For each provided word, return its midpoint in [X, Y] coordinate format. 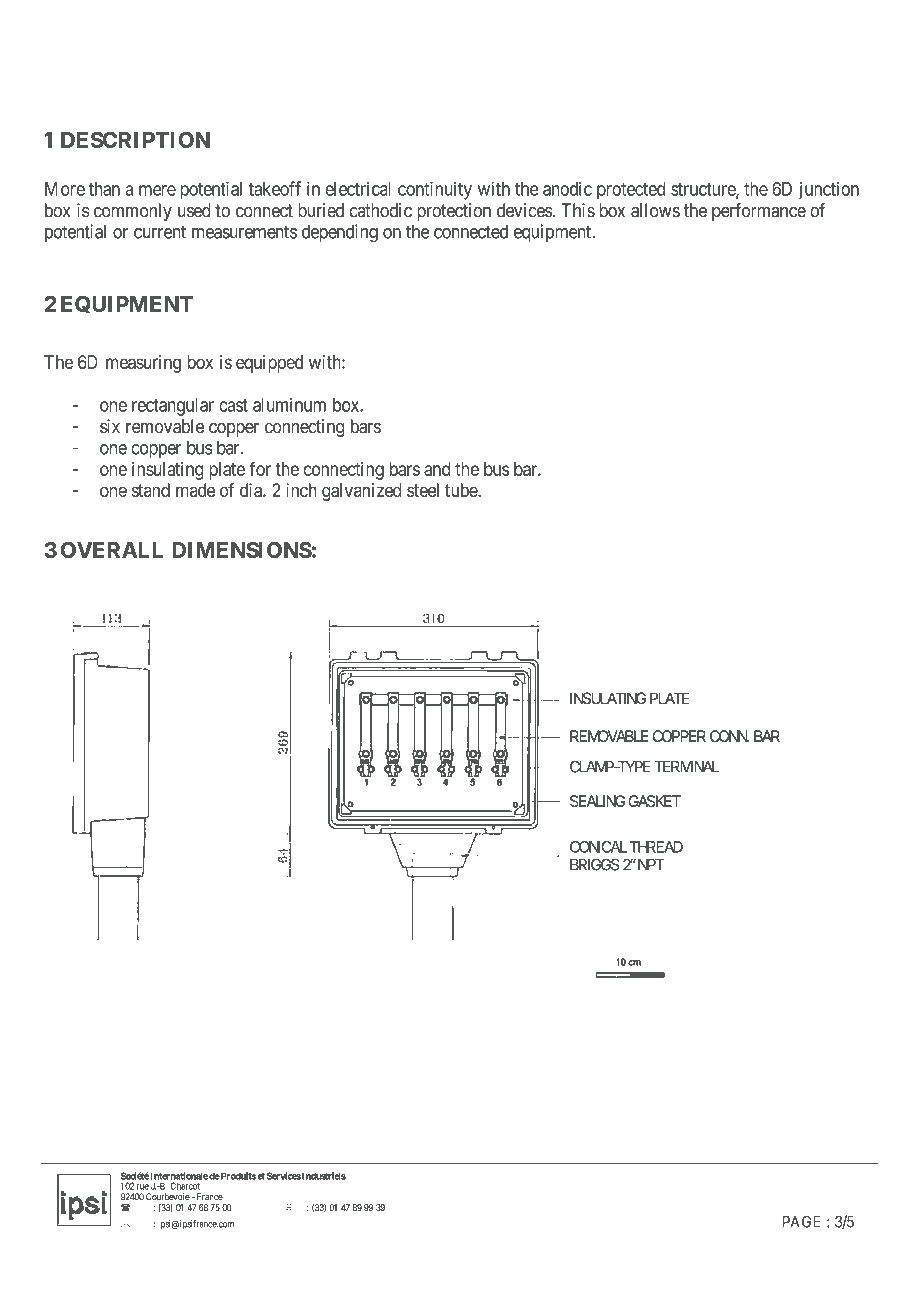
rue [143, 1187]
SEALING [598, 801]
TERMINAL [686, 767]
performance [759, 212]
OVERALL [112, 550]
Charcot [185, 1186]
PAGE [801, 1221]
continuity [435, 190]
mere [157, 190]
